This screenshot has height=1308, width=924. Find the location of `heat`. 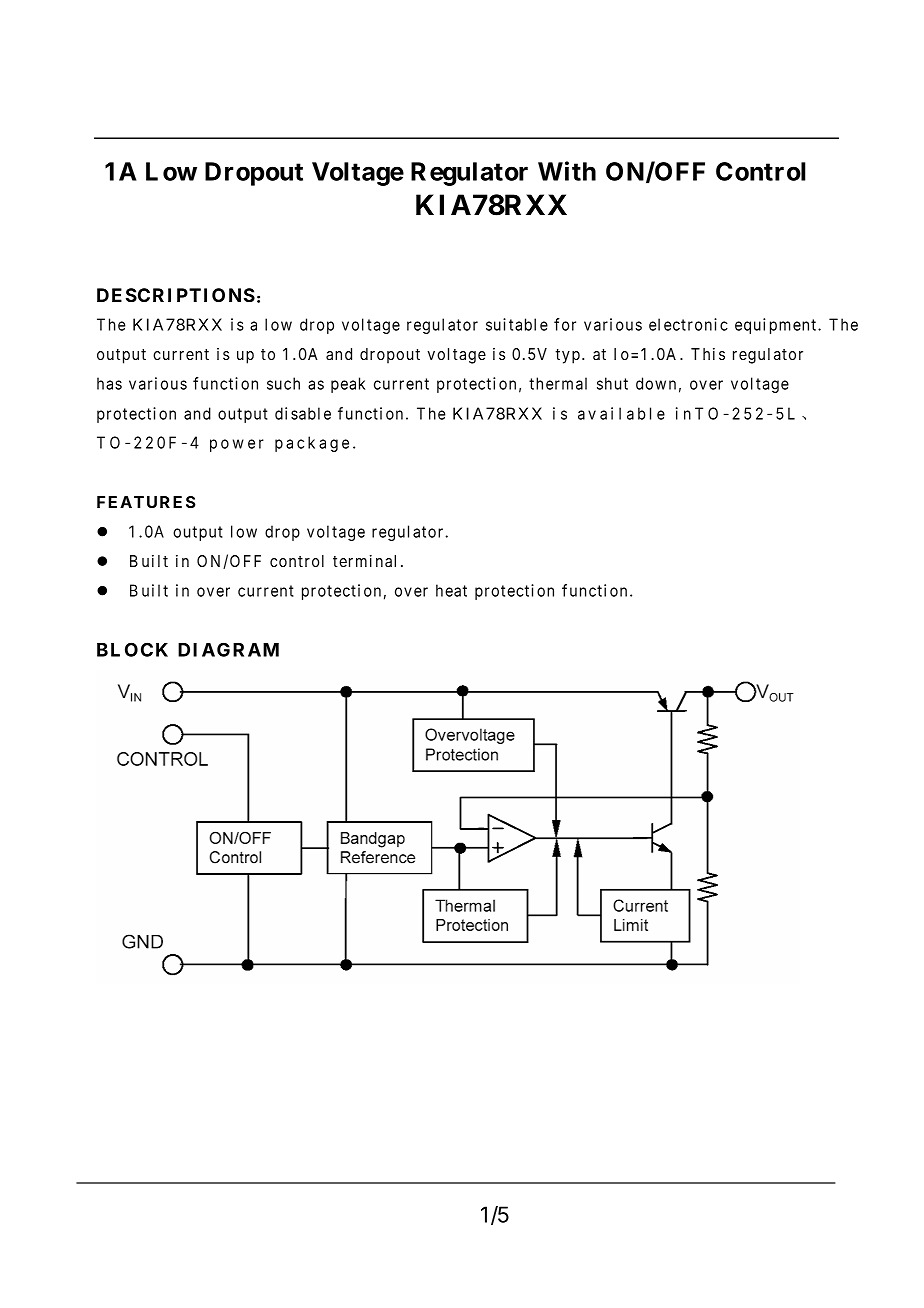

heat is located at coordinates (451, 590).
